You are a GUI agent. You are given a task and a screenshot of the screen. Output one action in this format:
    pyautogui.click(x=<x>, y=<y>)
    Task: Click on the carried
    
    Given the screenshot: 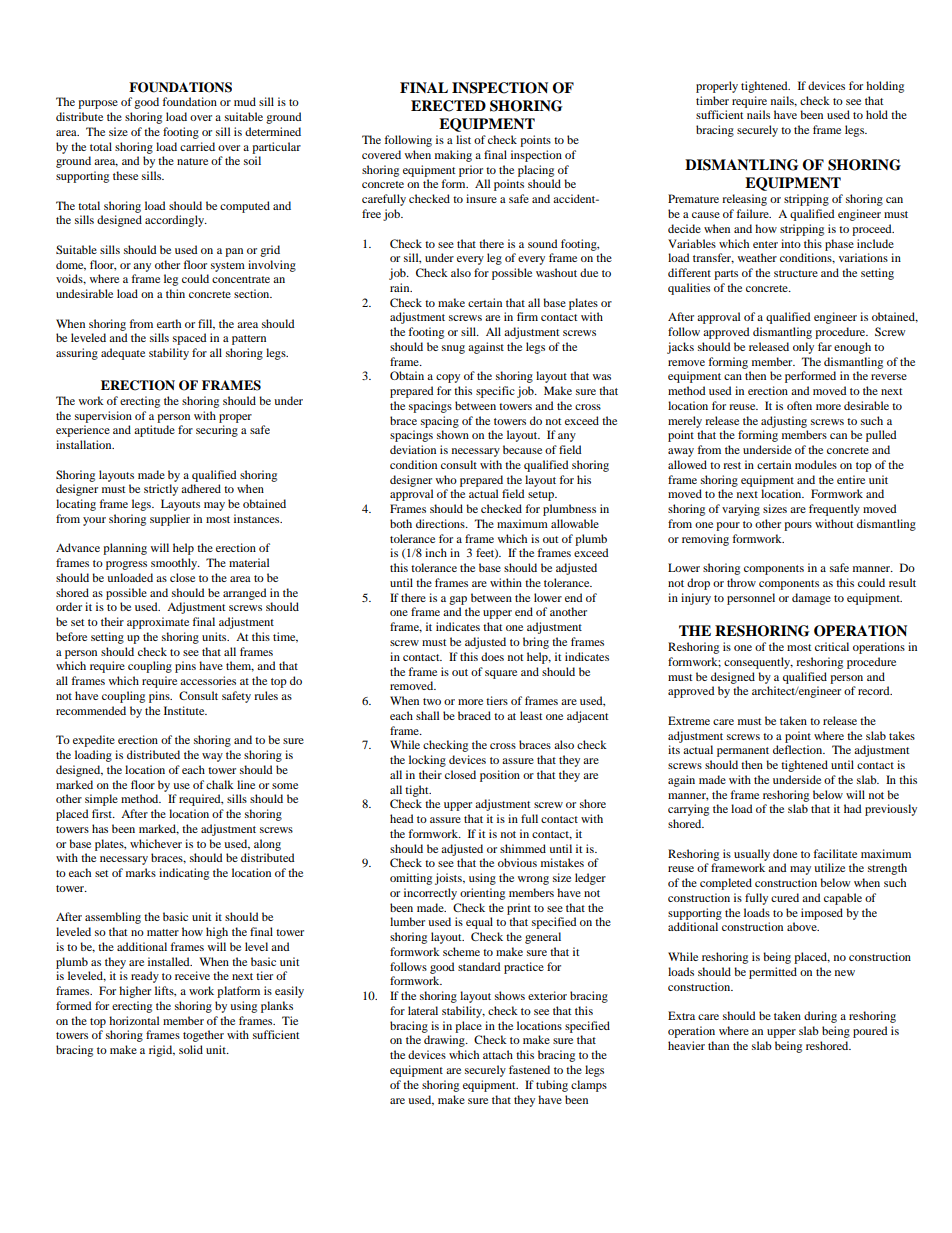 What is the action you would take?
    pyautogui.click(x=197, y=146)
